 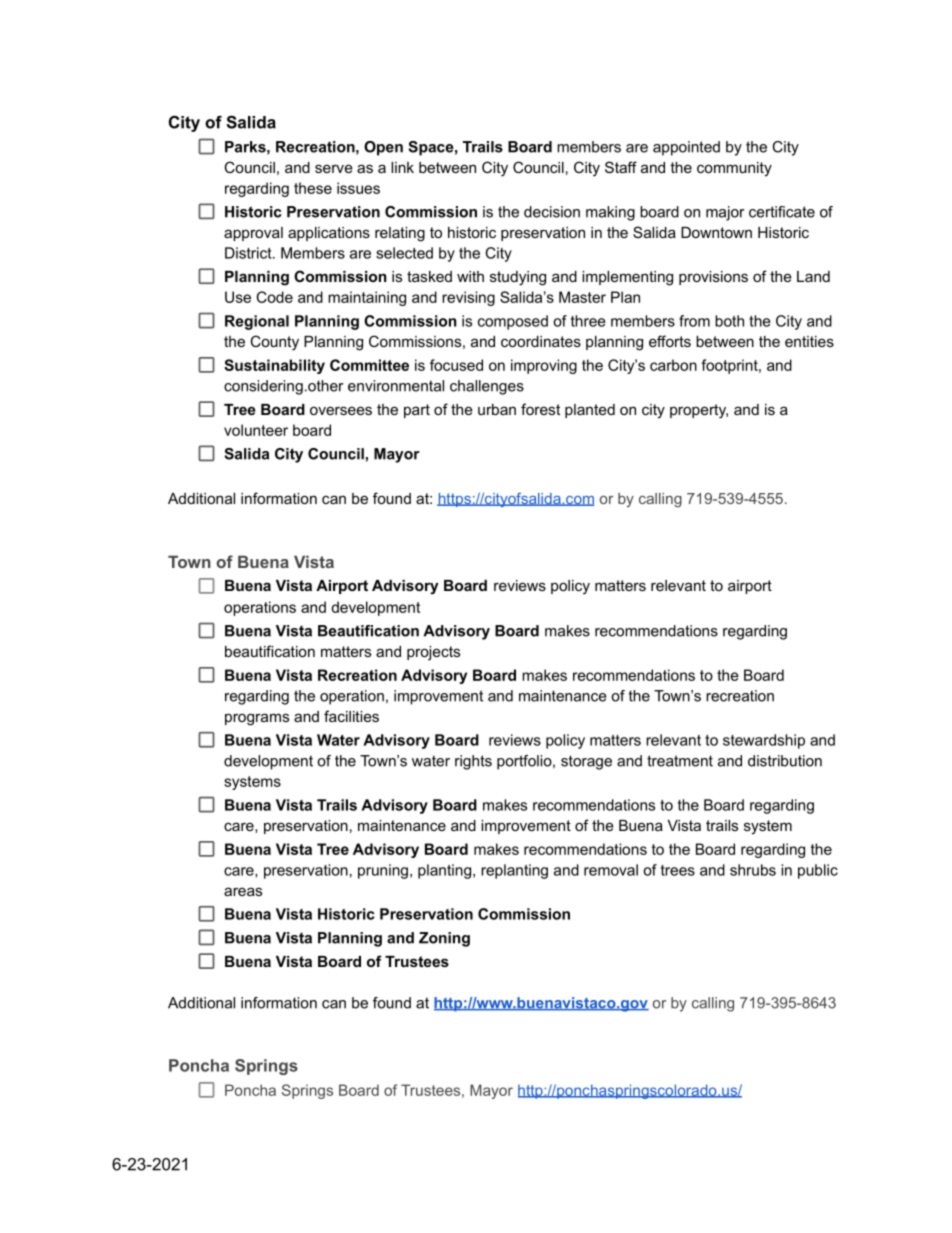 I want to click on serve, so click(x=334, y=168).
